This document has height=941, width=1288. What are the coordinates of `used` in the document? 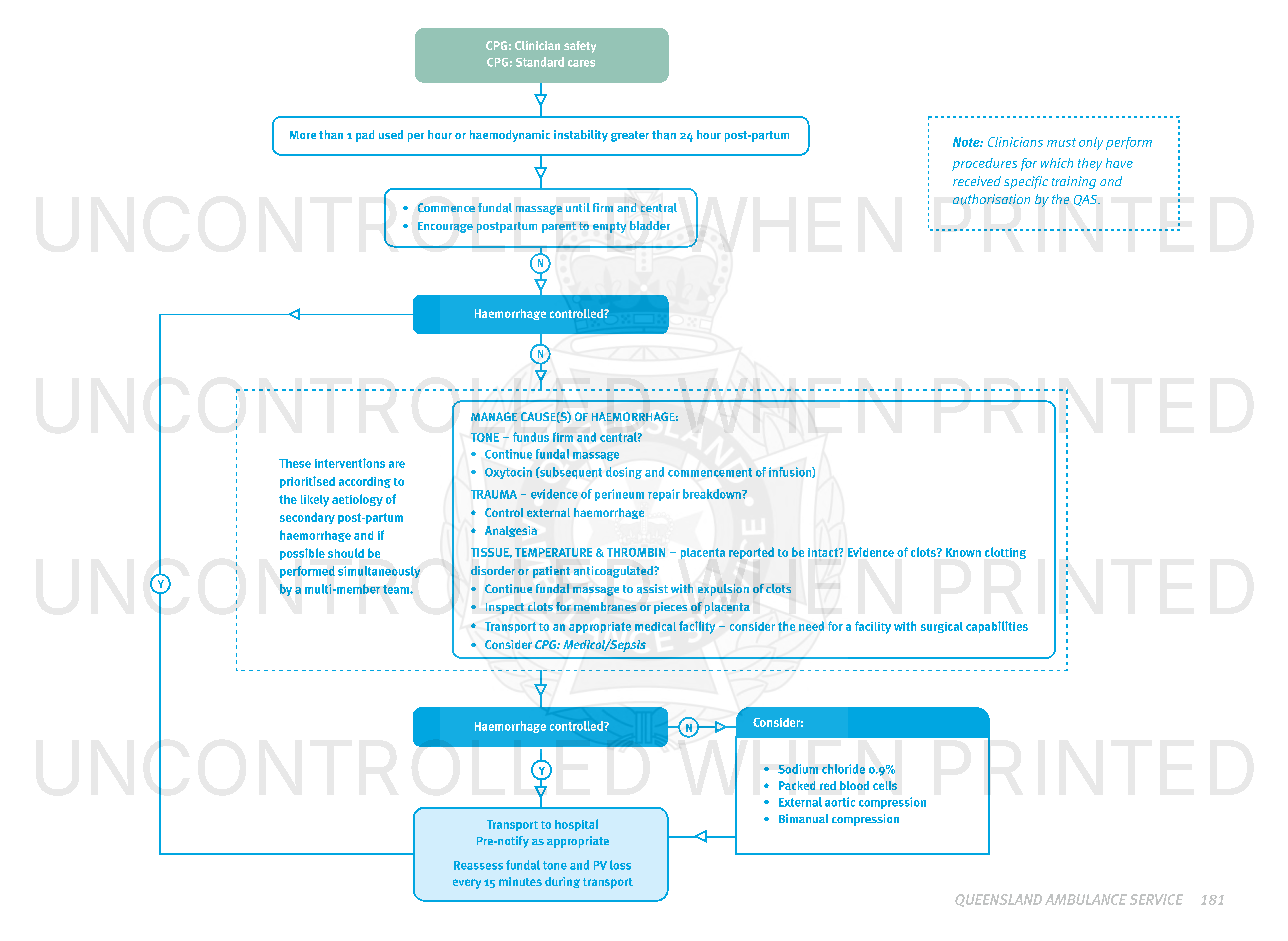 It's located at (391, 134).
